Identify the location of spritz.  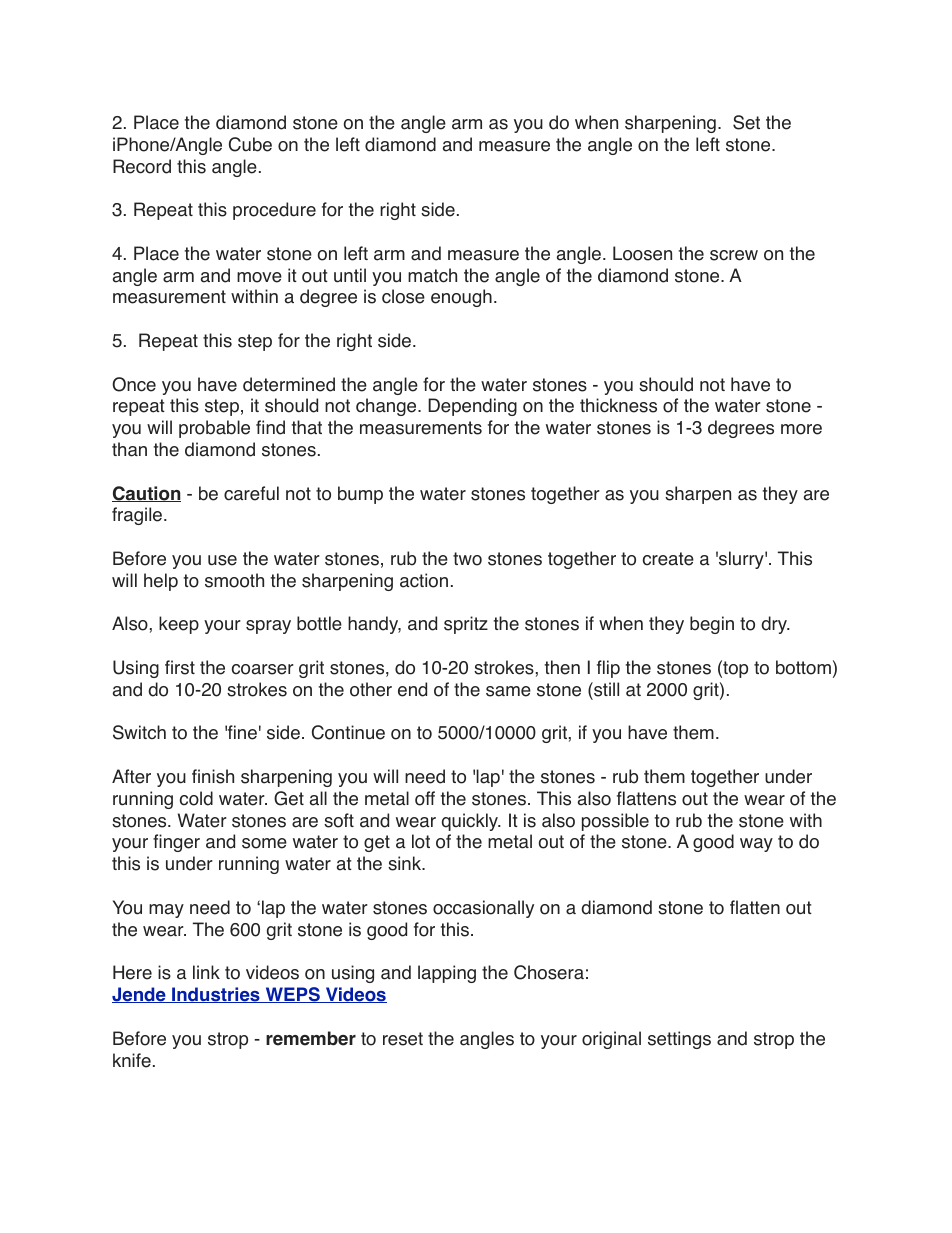
(466, 625).
